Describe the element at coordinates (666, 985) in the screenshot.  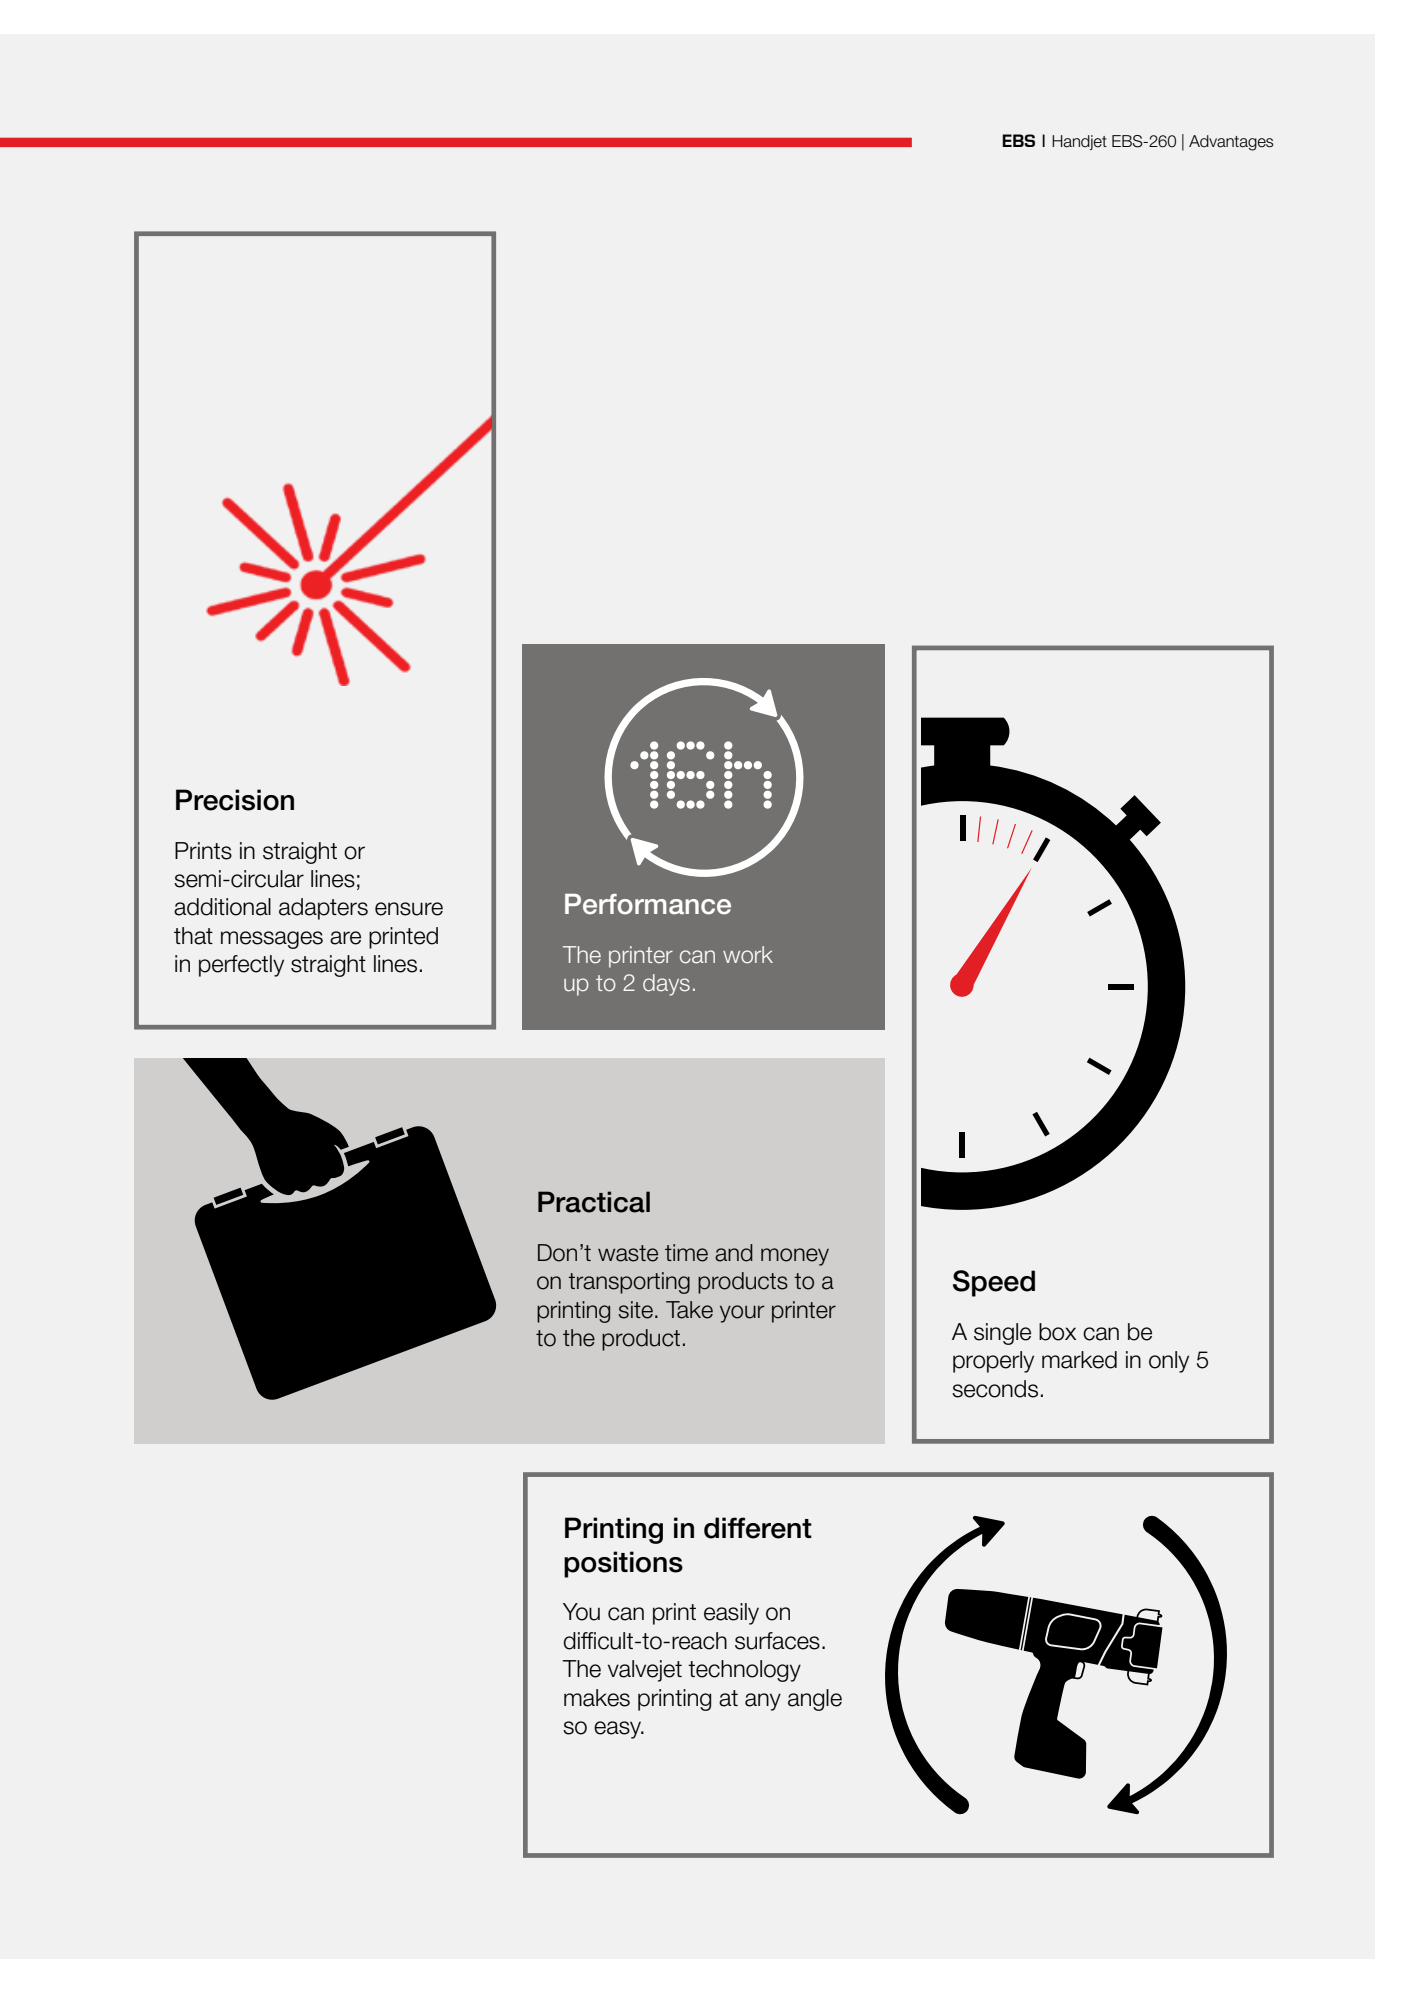
I see `days` at that location.
